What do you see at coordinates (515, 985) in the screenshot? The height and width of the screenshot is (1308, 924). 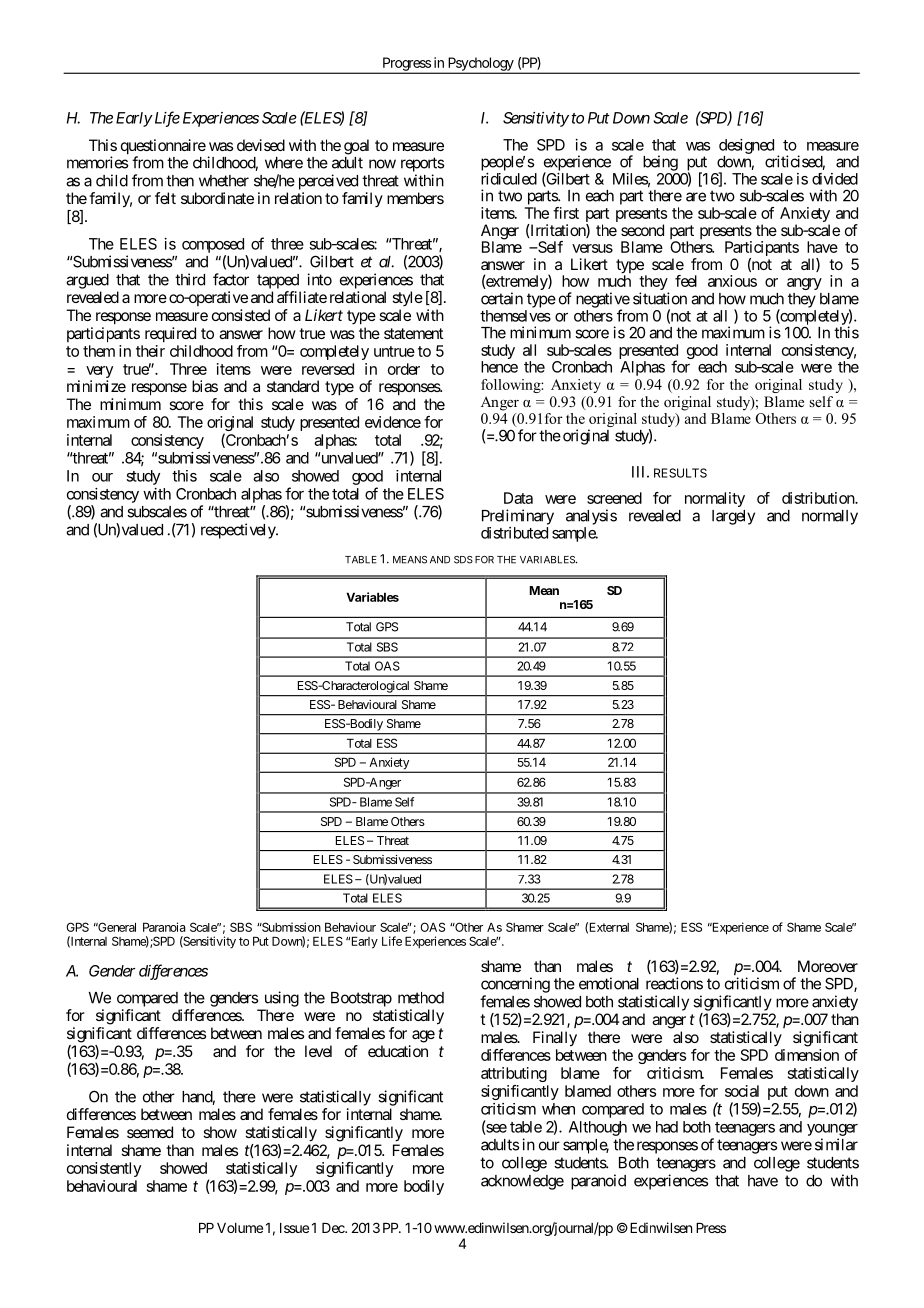 I see `concerning` at bounding box center [515, 985].
